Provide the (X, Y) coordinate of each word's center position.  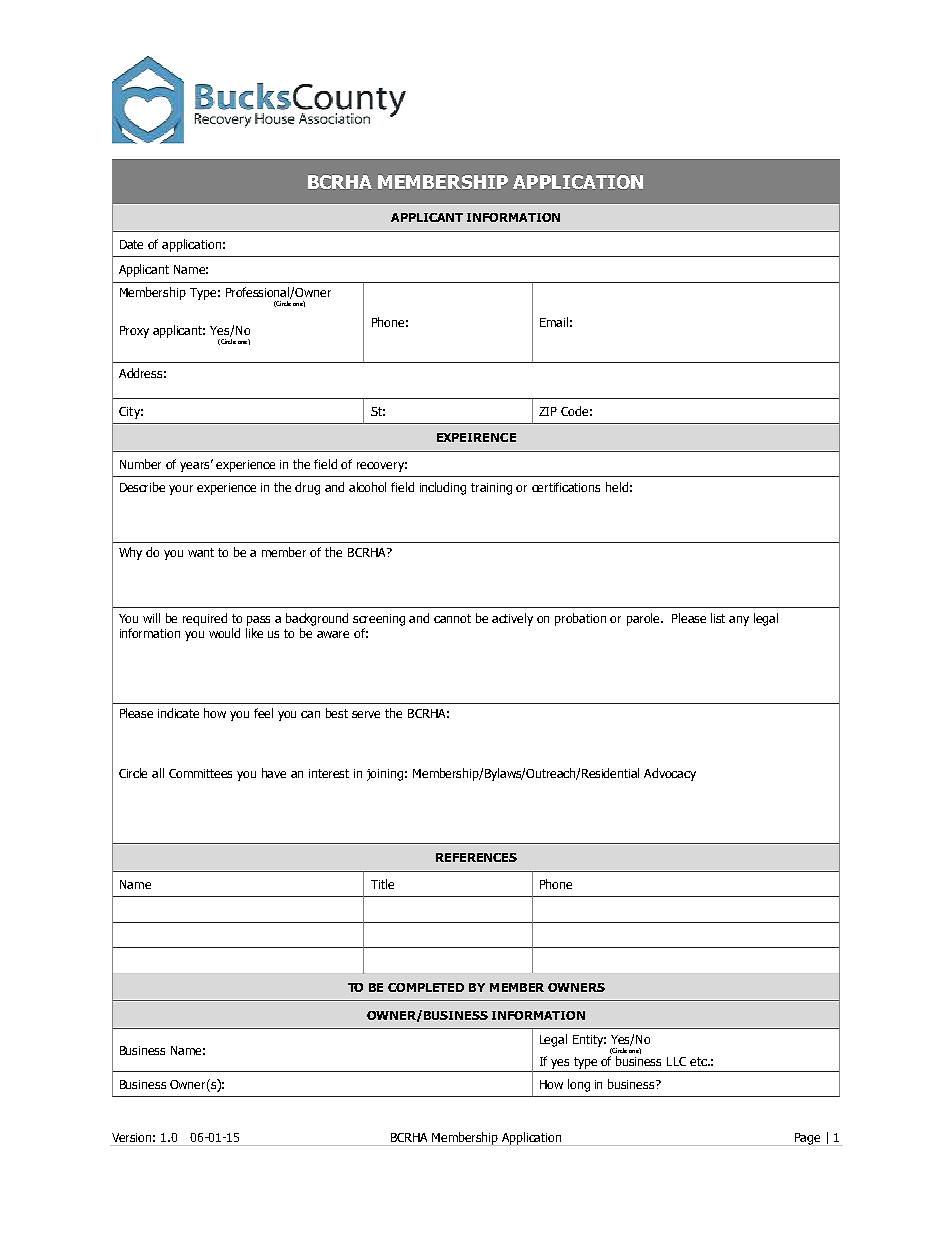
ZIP (548, 411)
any (739, 621)
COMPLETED (426, 987)
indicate (178, 713)
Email (554, 322)
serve (366, 714)
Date (131, 244)
